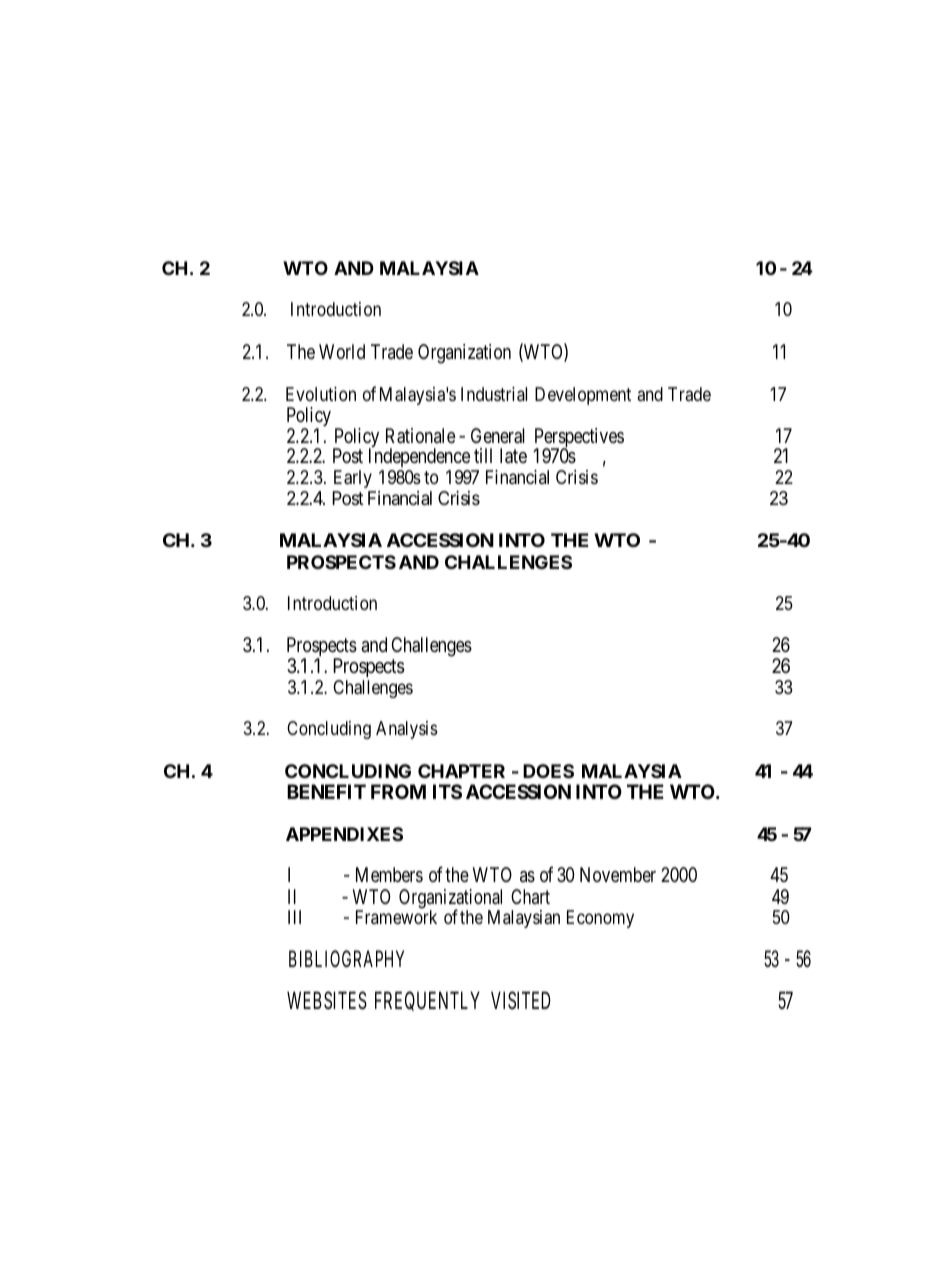 The image size is (925, 1288). I want to click on CHAPTER, so click(461, 771).
